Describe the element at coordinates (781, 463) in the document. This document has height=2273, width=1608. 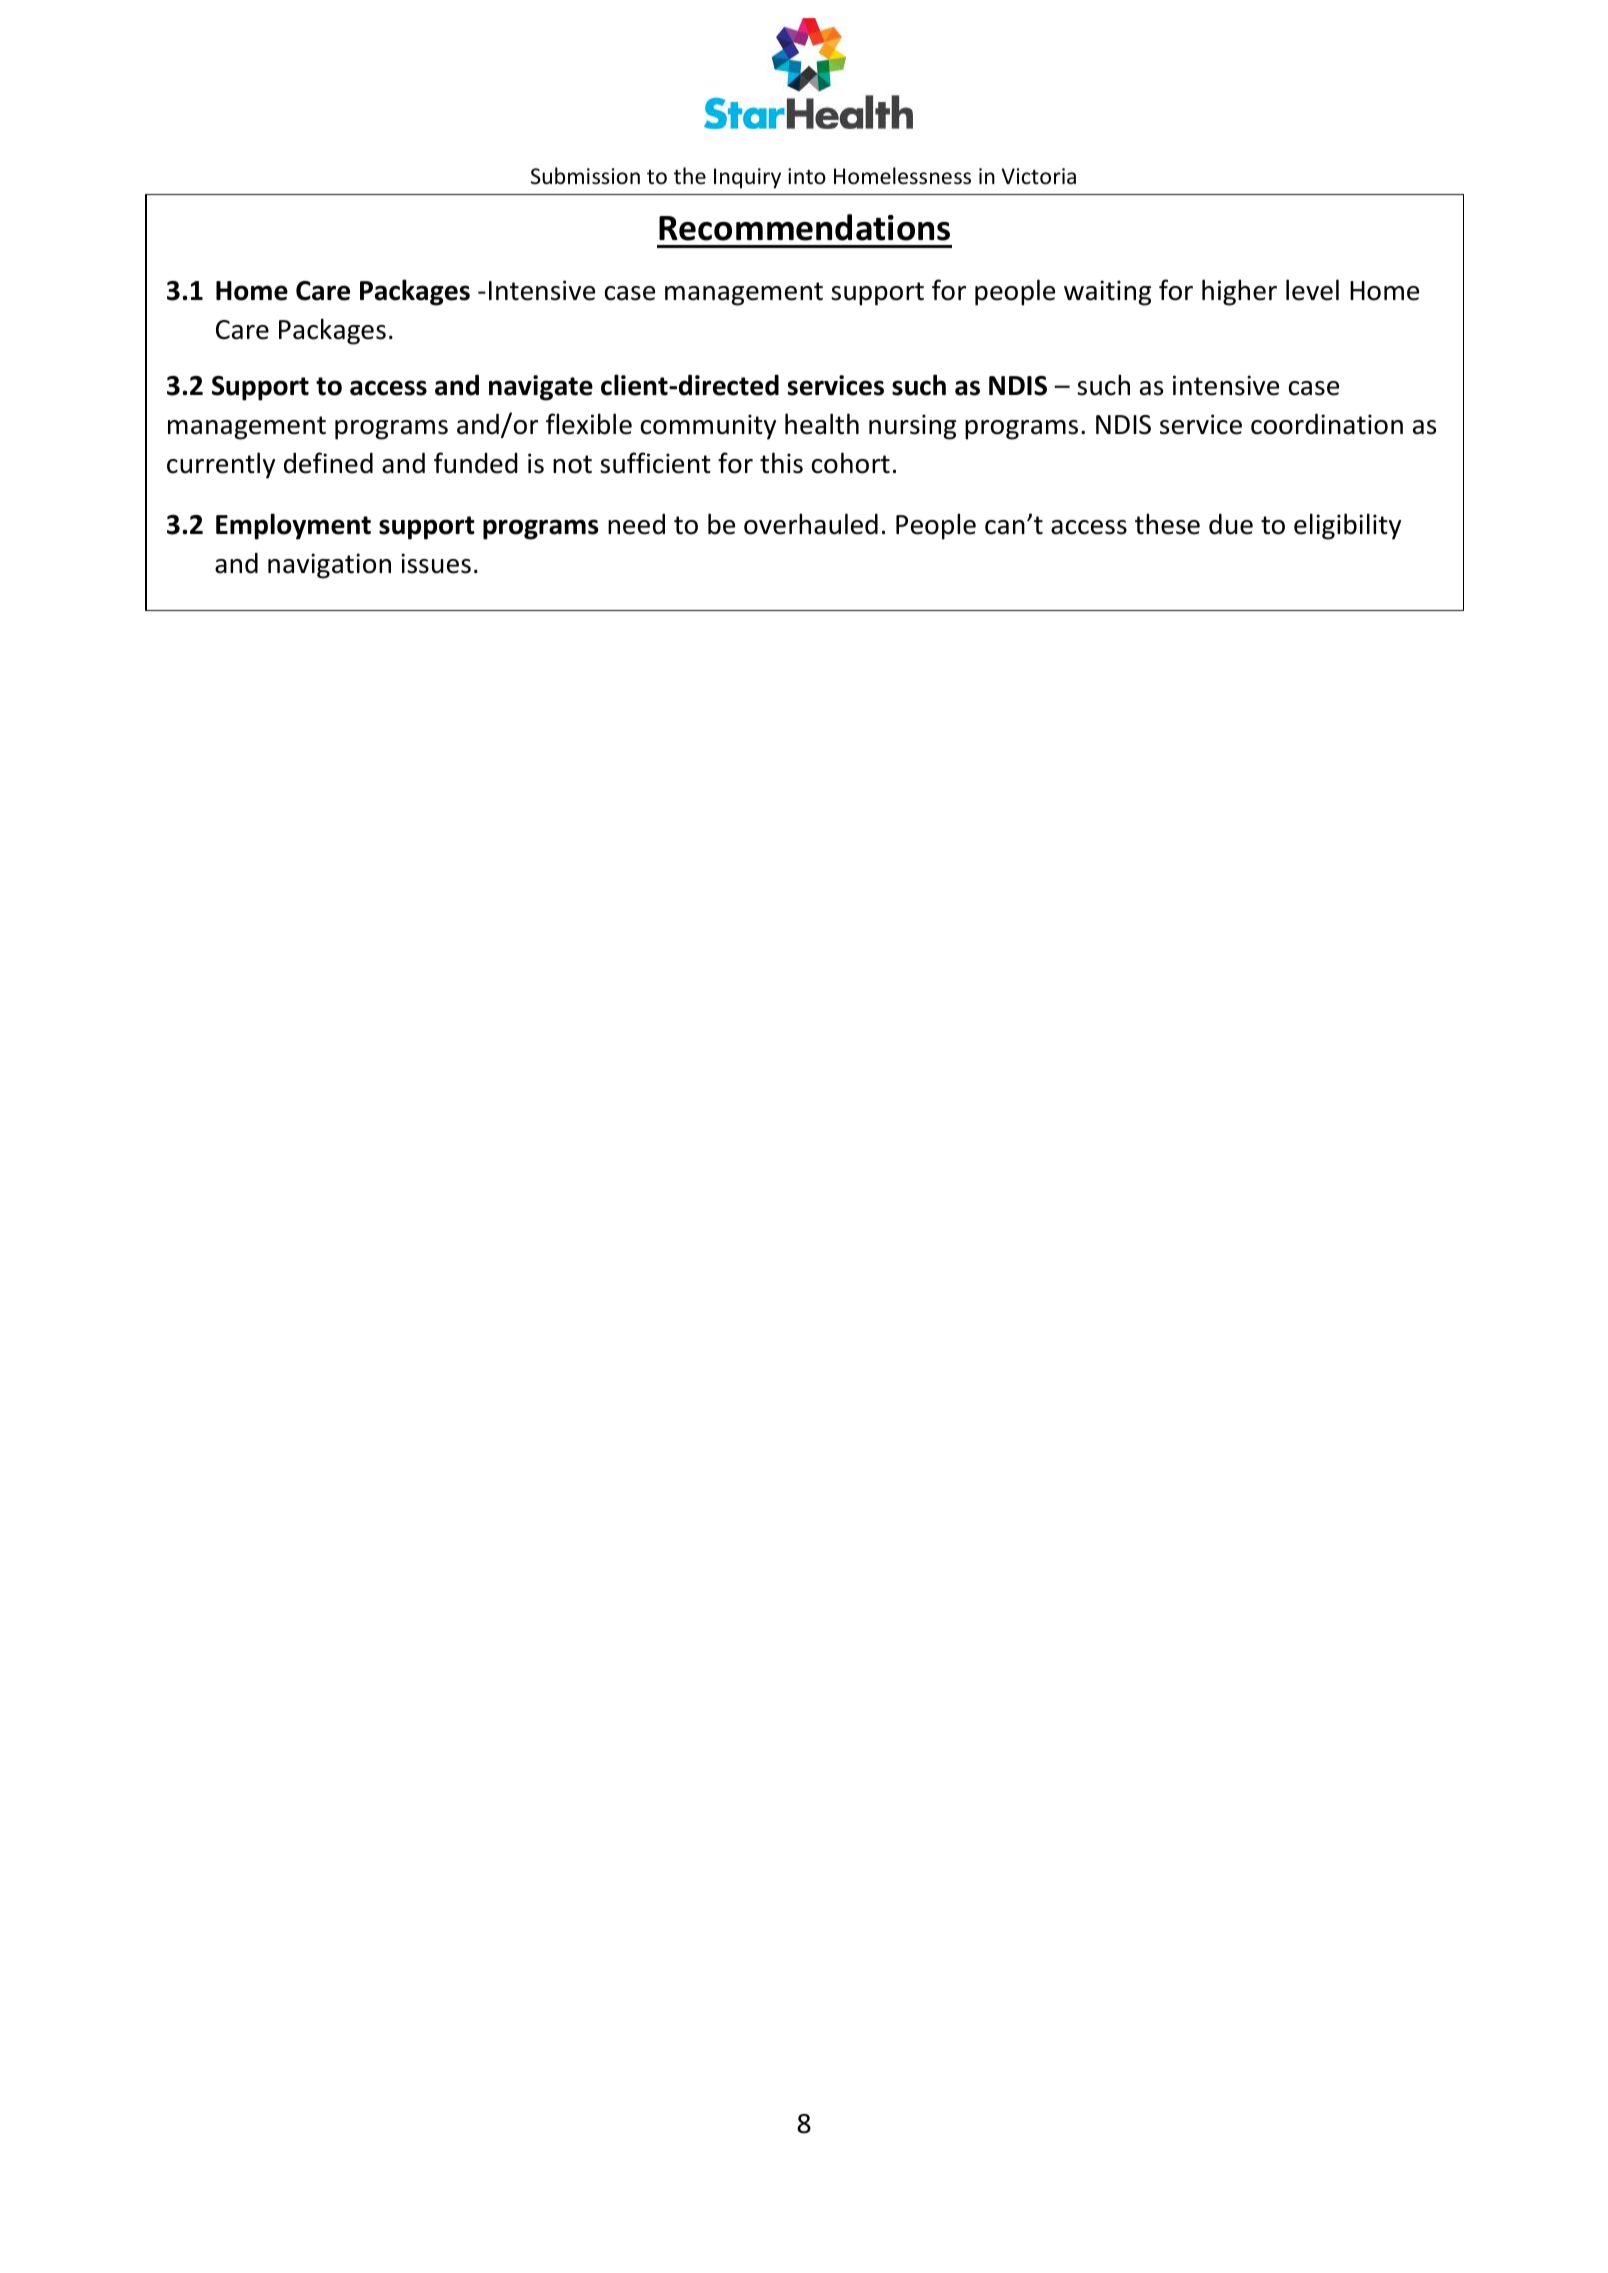
I see `this` at that location.
